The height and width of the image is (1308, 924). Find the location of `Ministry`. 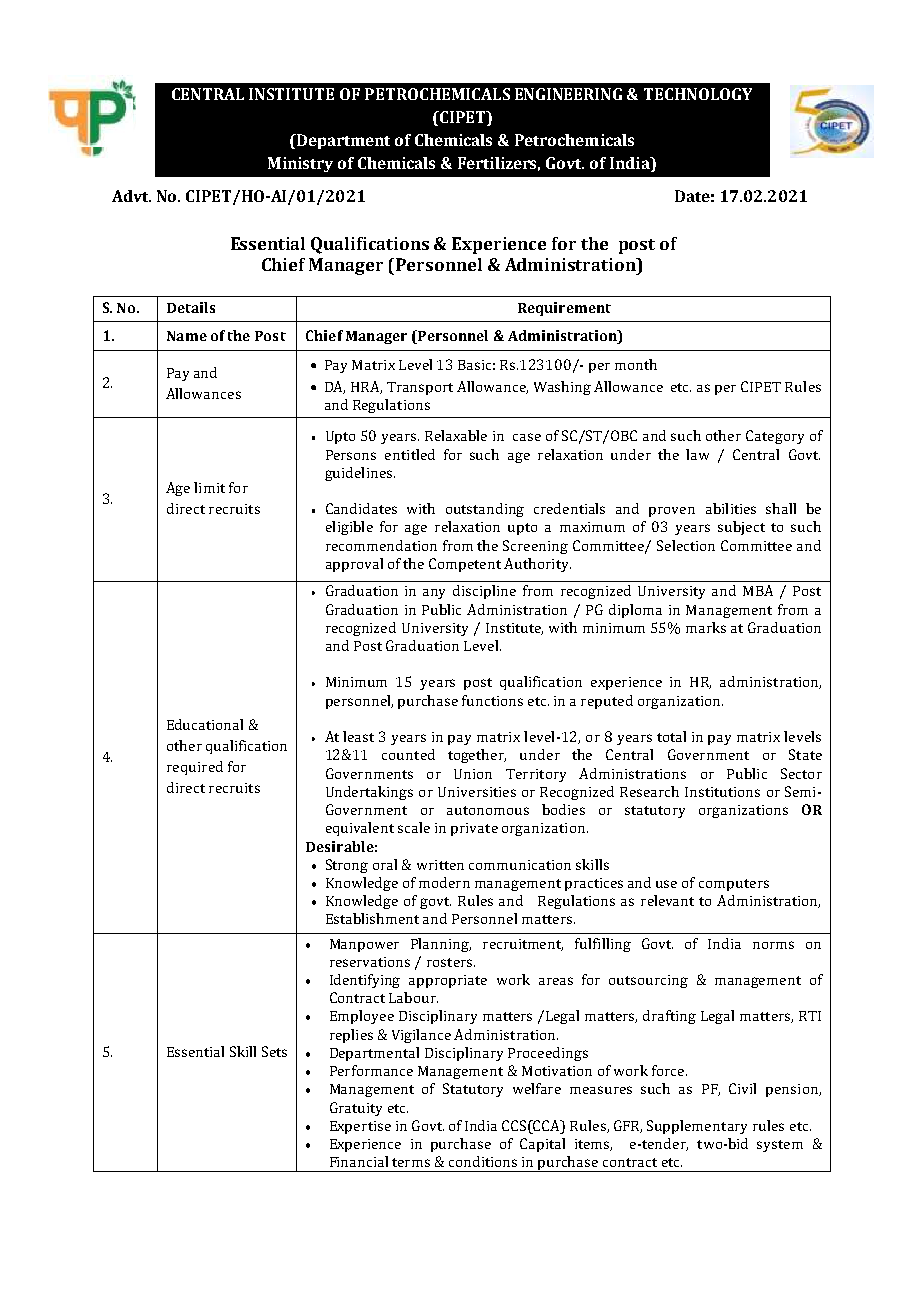

Ministry is located at coordinates (300, 164).
